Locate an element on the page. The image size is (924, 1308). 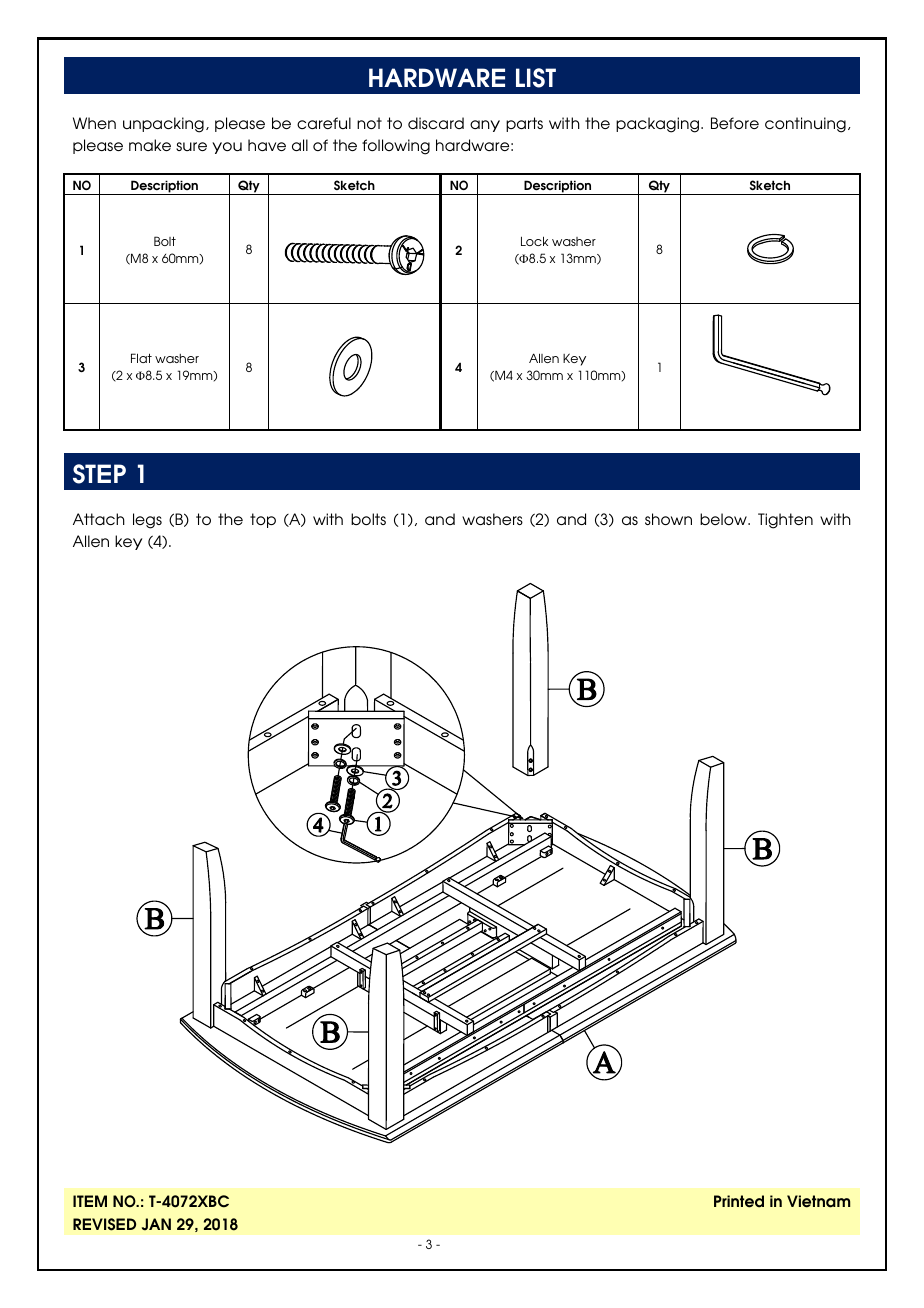
discard is located at coordinates (436, 123).
